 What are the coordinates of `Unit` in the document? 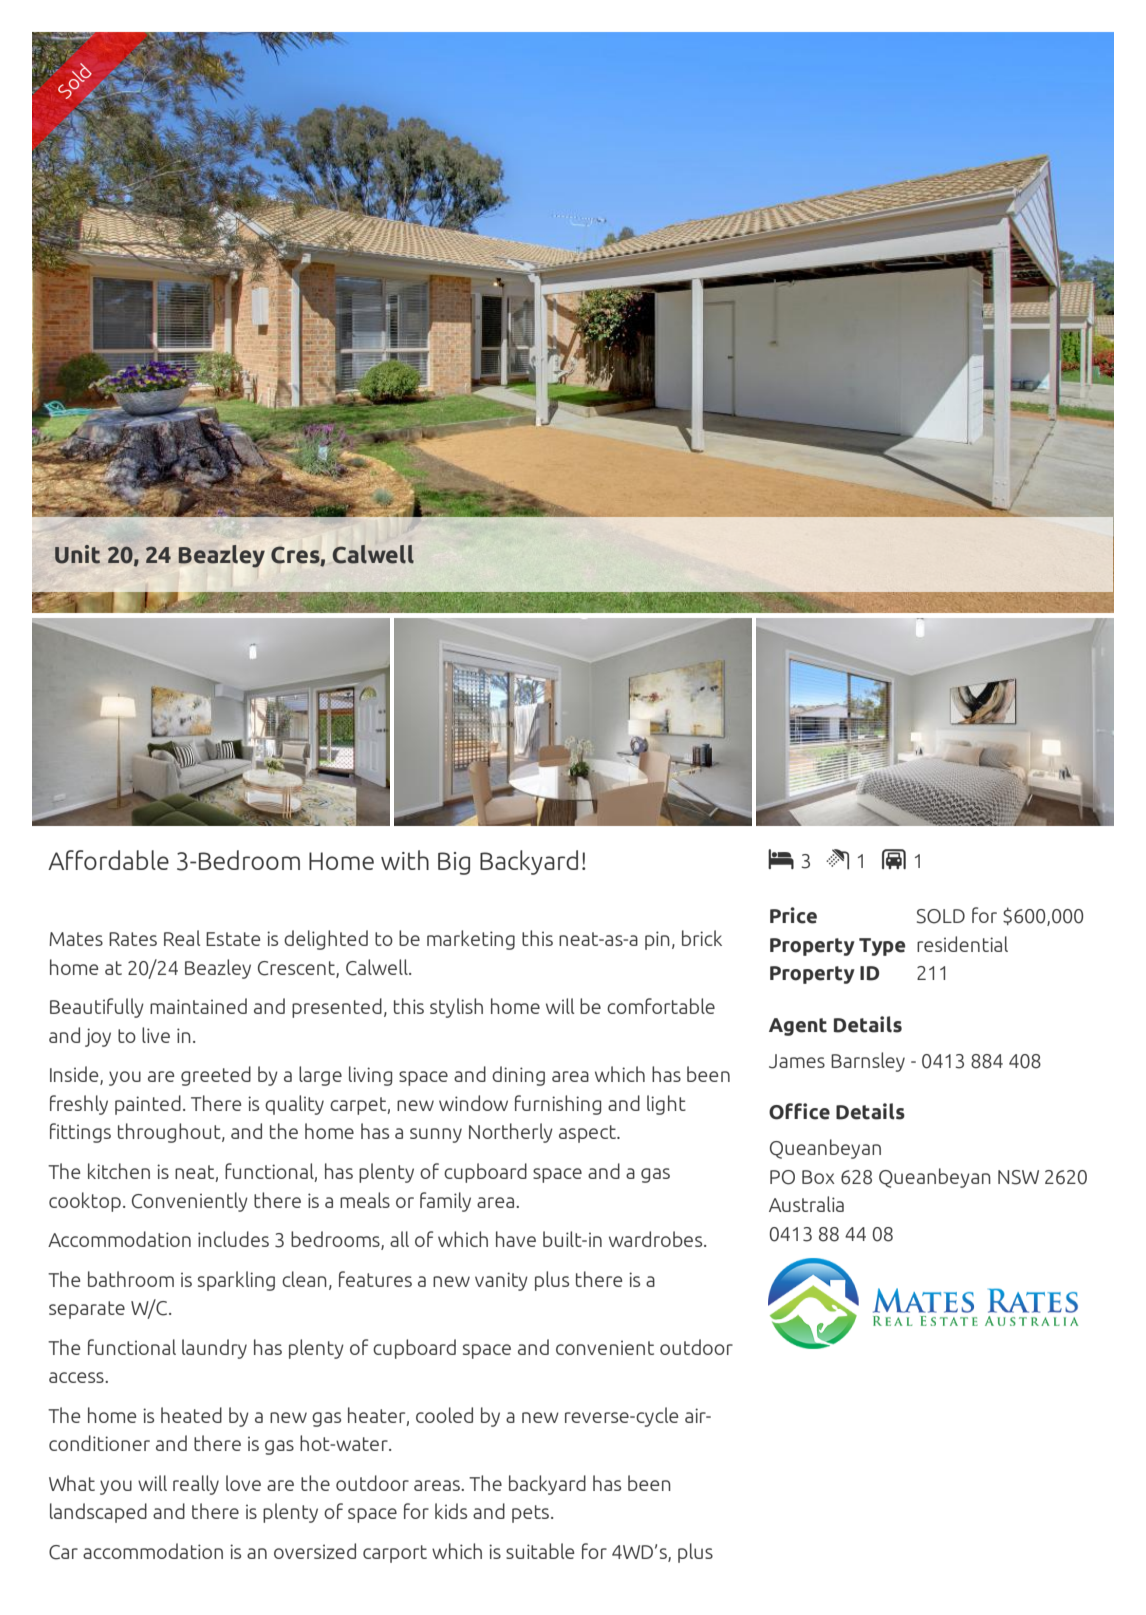 It's located at (77, 554).
